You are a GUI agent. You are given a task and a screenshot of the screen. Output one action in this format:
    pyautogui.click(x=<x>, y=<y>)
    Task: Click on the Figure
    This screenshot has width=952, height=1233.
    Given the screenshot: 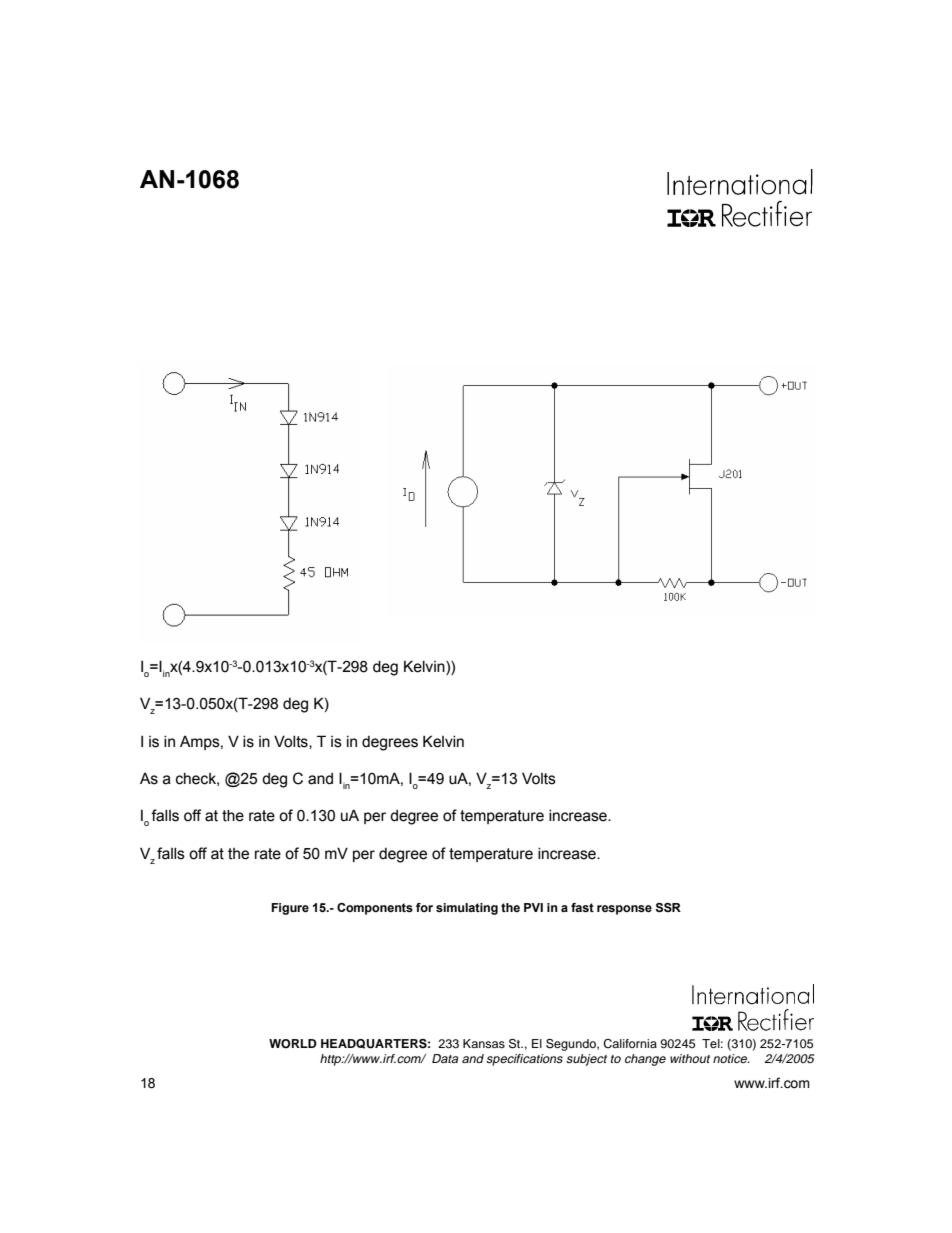 What is the action you would take?
    pyautogui.click(x=290, y=909)
